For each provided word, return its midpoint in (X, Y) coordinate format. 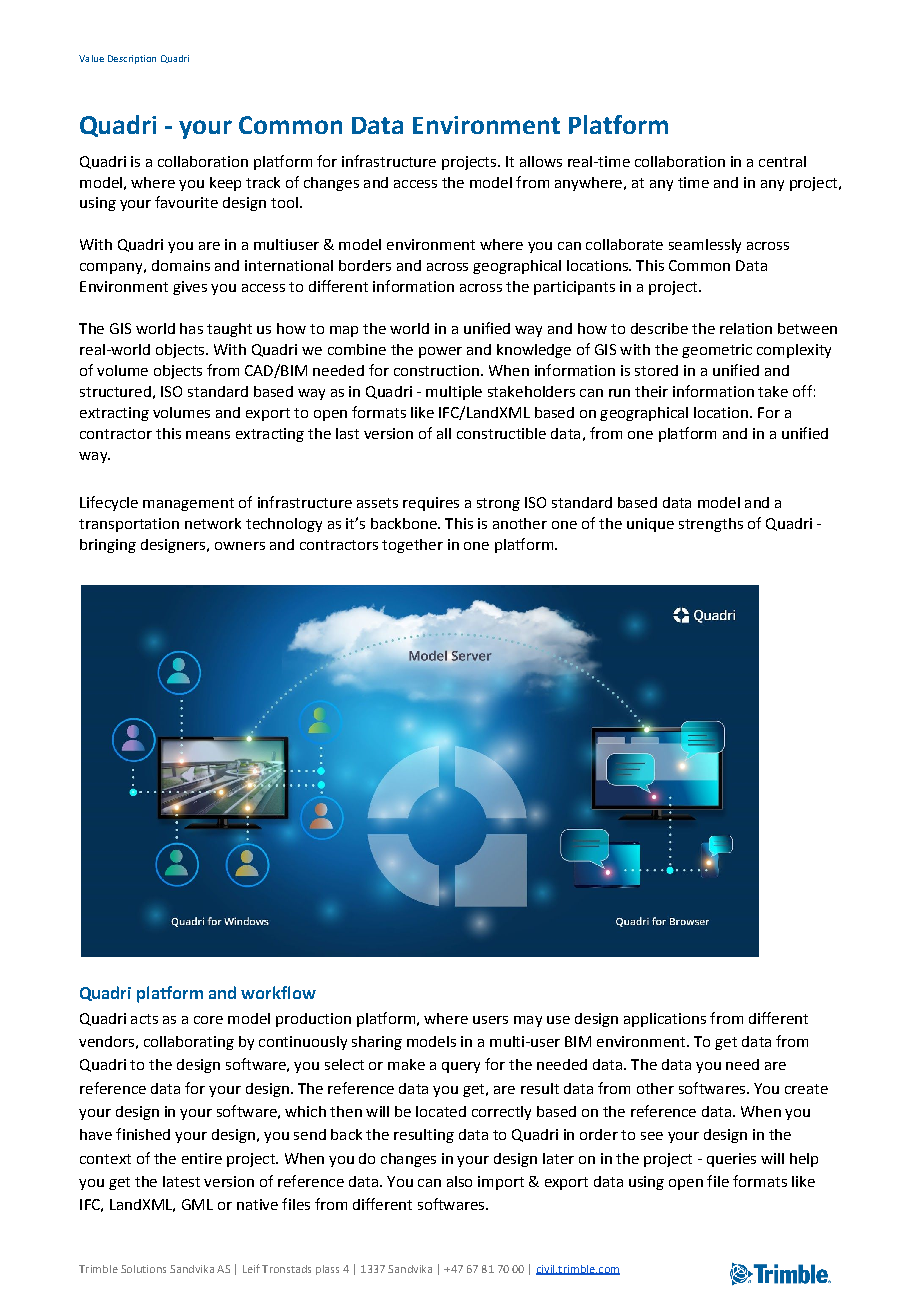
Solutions (143, 1269)
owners (240, 546)
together (412, 546)
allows (541, 161)
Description (132, 59)
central (782, 161)
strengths (711, 525)
